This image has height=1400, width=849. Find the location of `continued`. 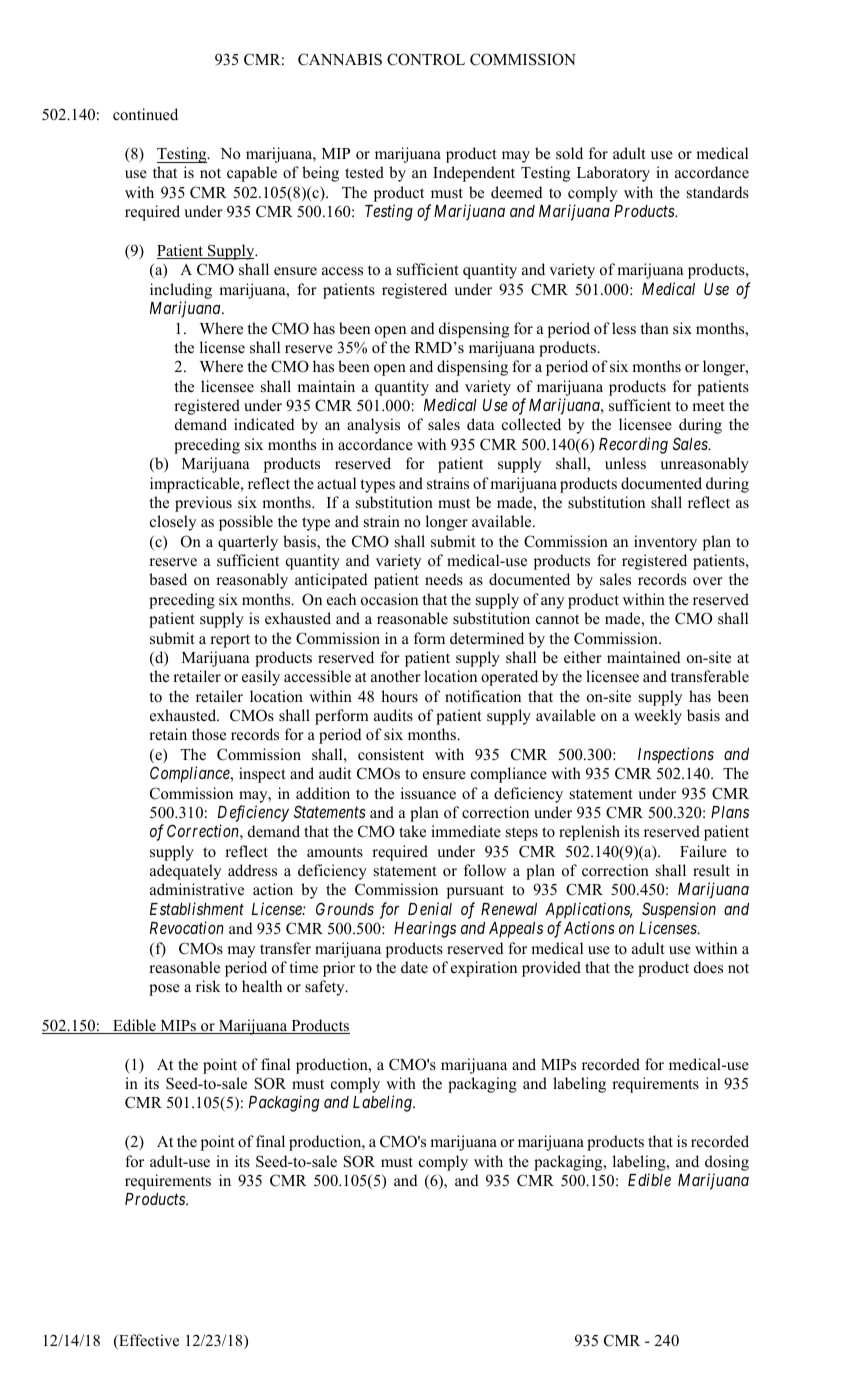

continued is located at coordinates (145, 114).
